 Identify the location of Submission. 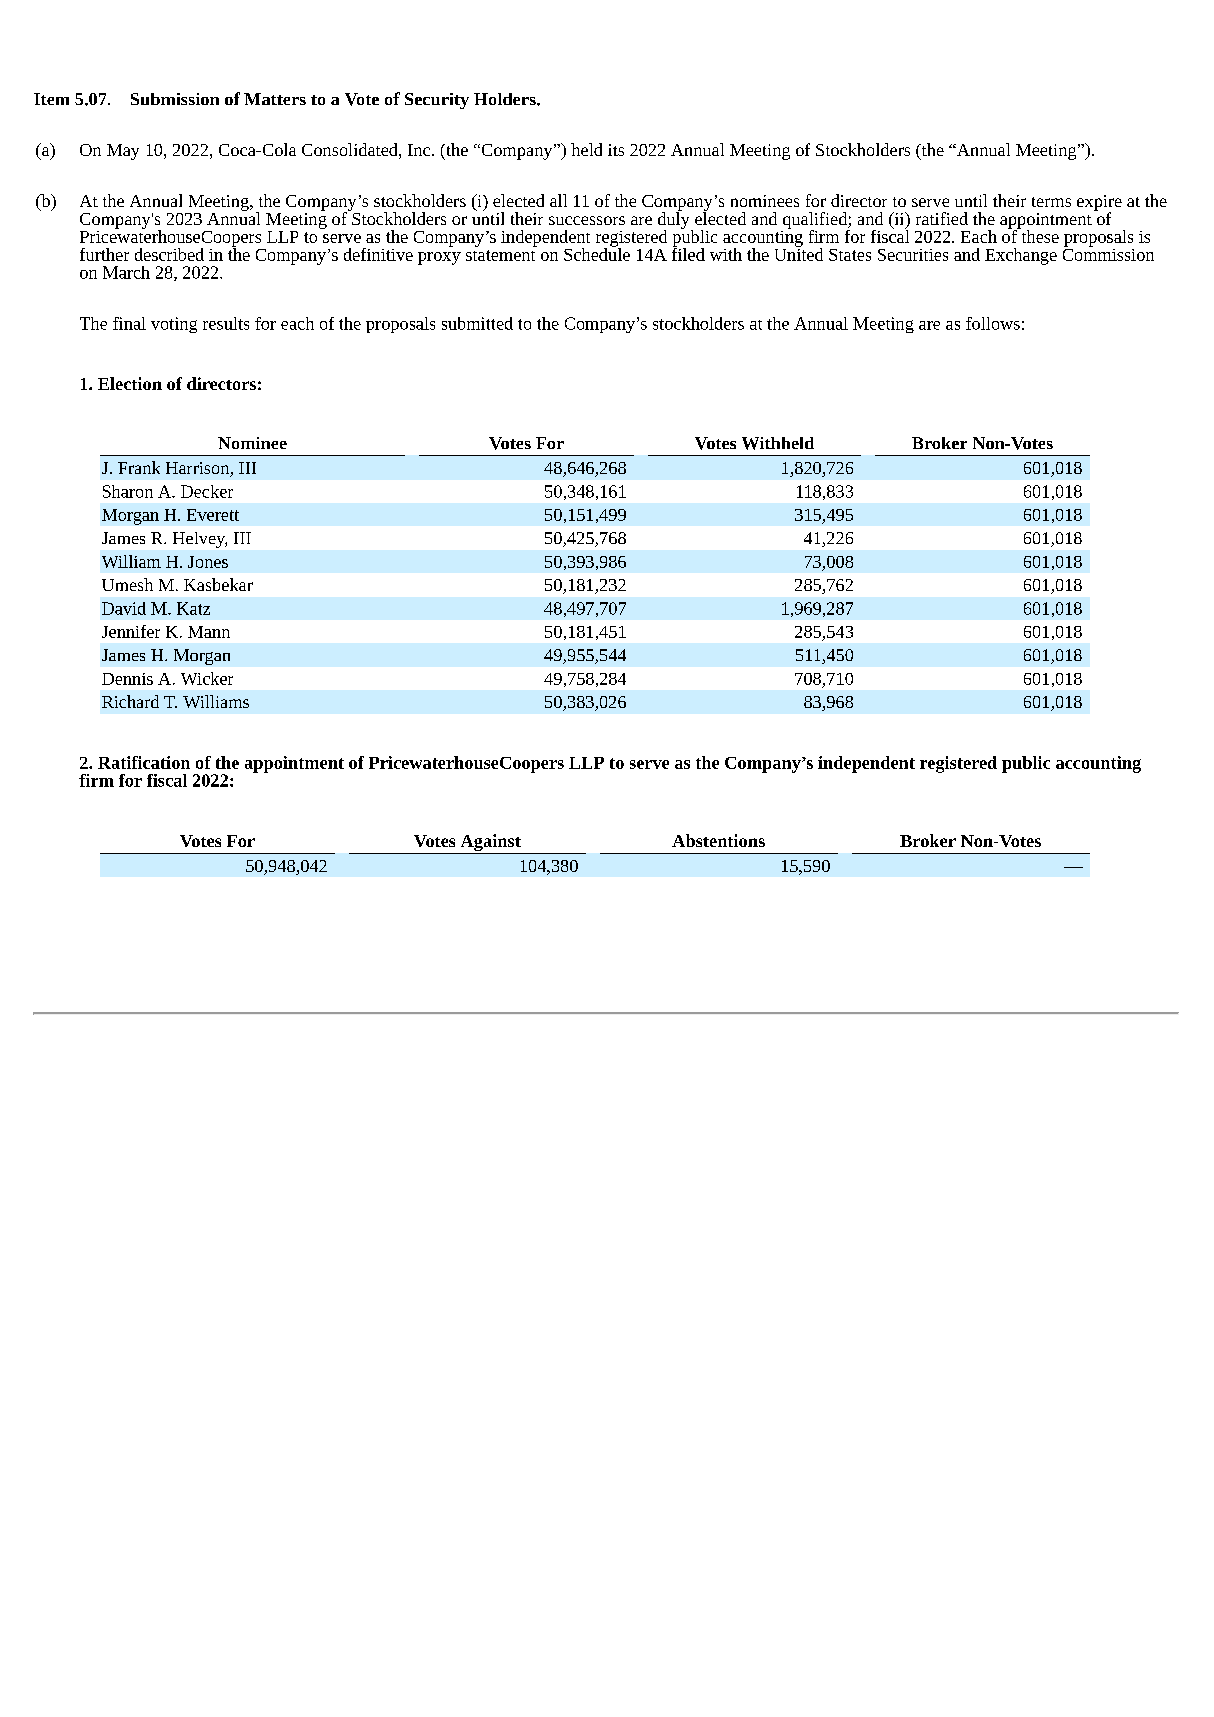
(175, 99).
